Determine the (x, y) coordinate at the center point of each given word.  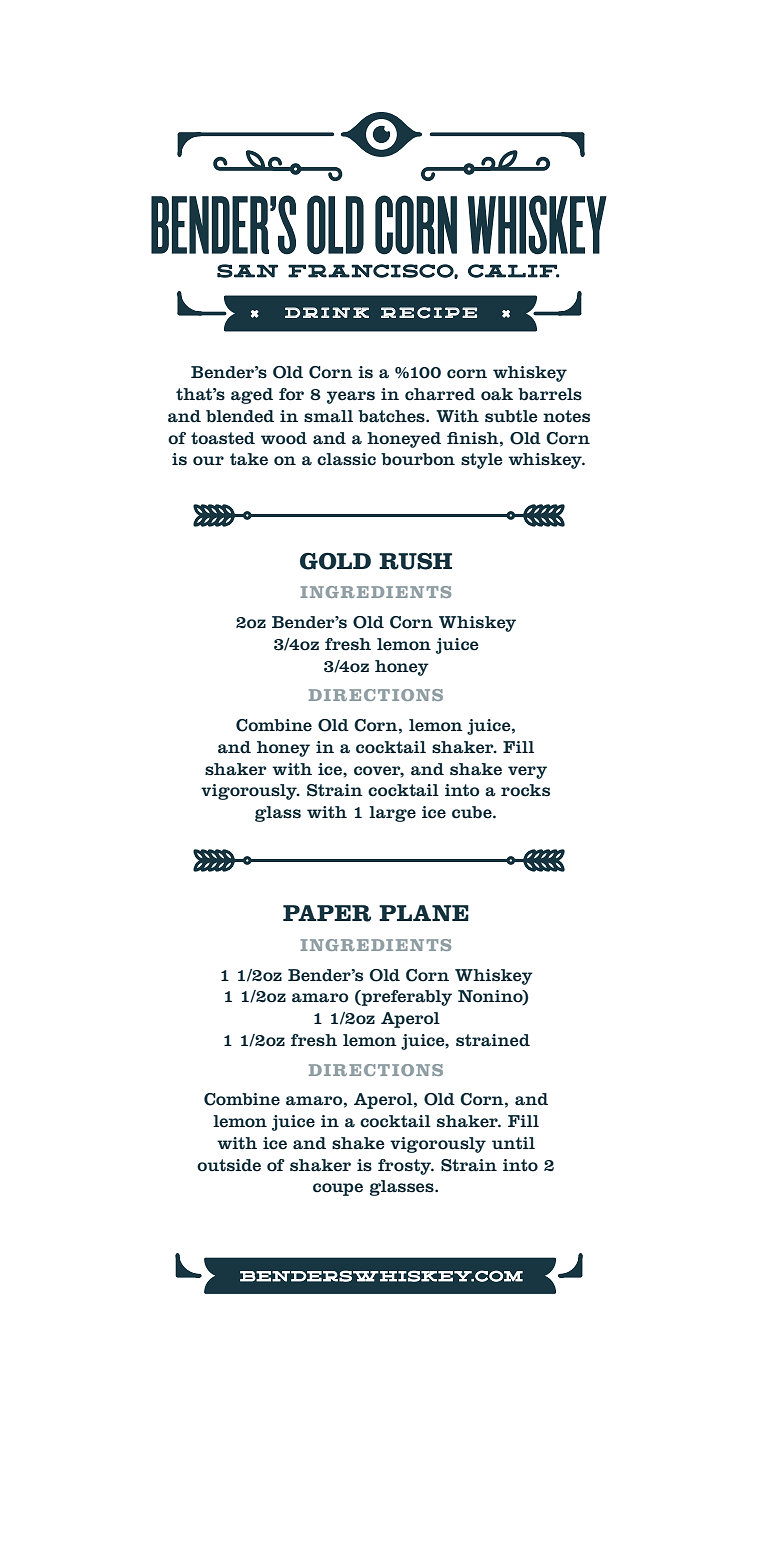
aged (252, 396)
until (513, 1143)
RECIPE (429, 313)
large (392, 814)
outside (229, 1165)
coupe (338, 1189)
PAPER (327, 913)
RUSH (415, 561)
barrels (550, 394)
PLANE (424, 913)
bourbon (418, 459)
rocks (525, 790)
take (249, 459)
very (527, 772)
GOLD (335, 561)
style (482, 461)
